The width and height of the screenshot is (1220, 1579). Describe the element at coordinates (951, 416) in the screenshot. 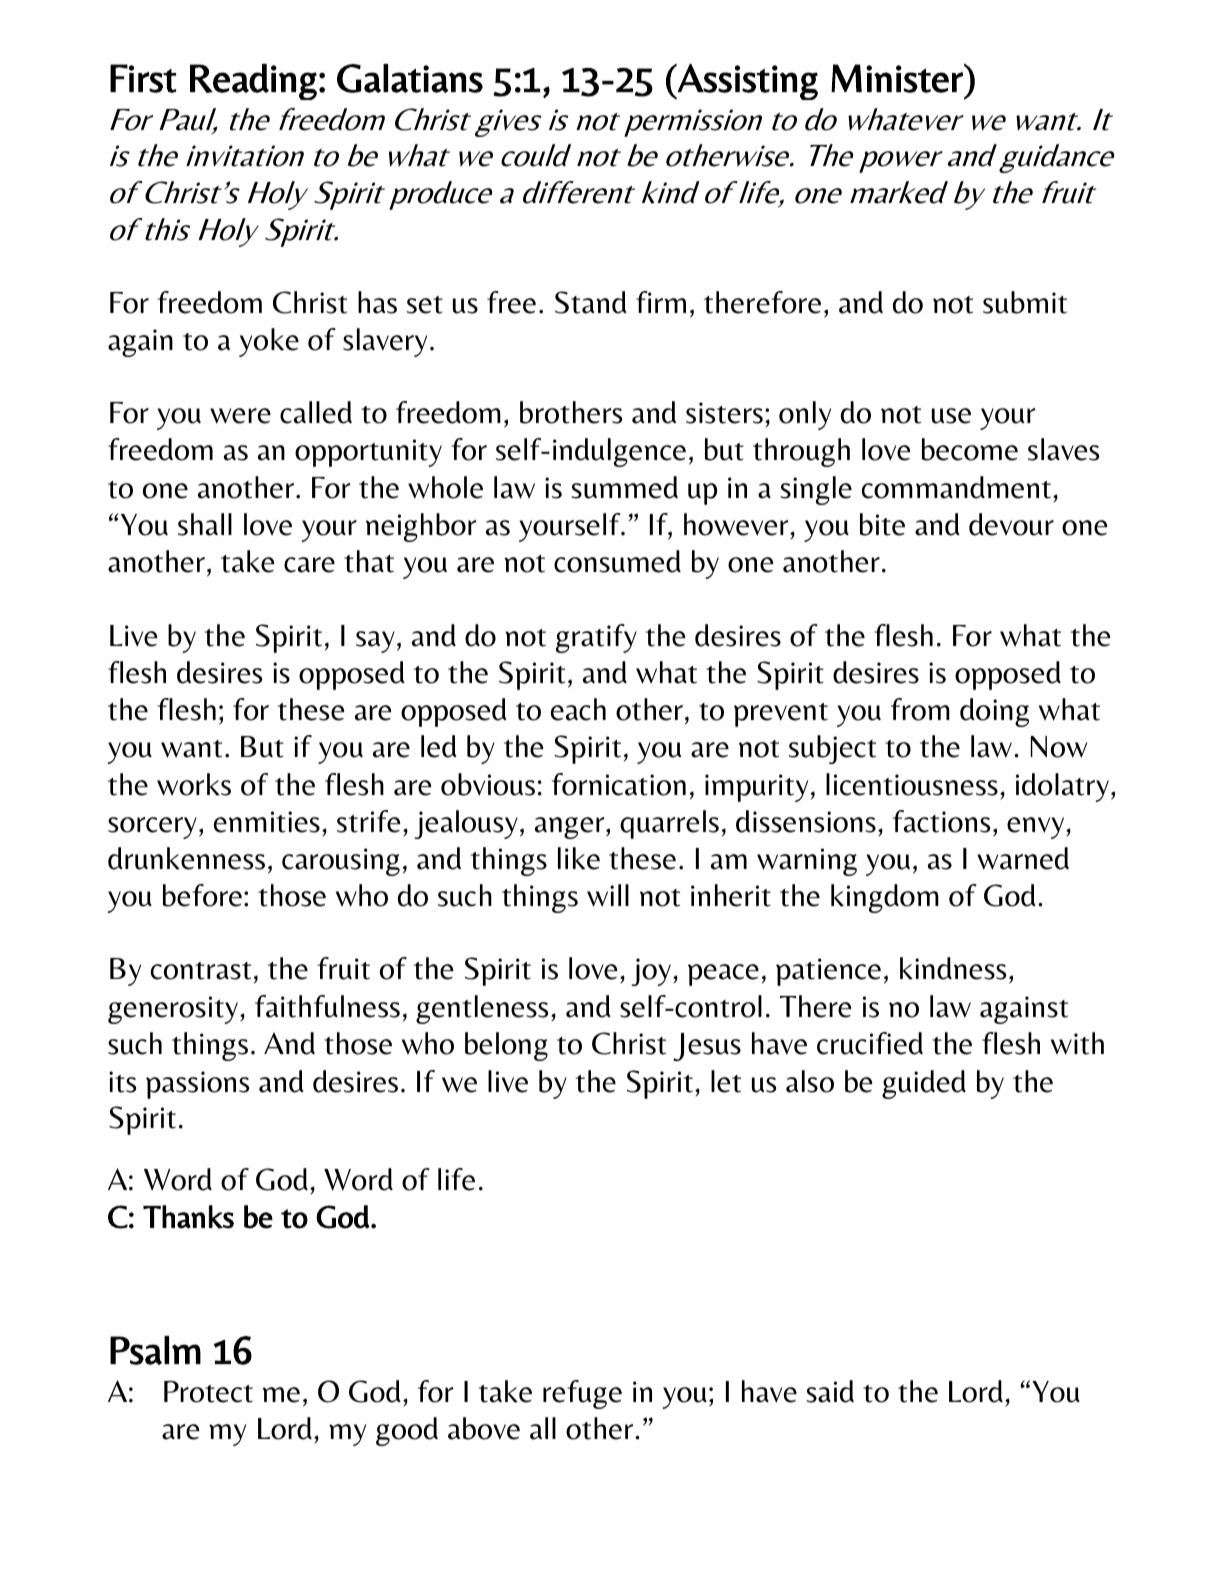

I see `use` at that location.
